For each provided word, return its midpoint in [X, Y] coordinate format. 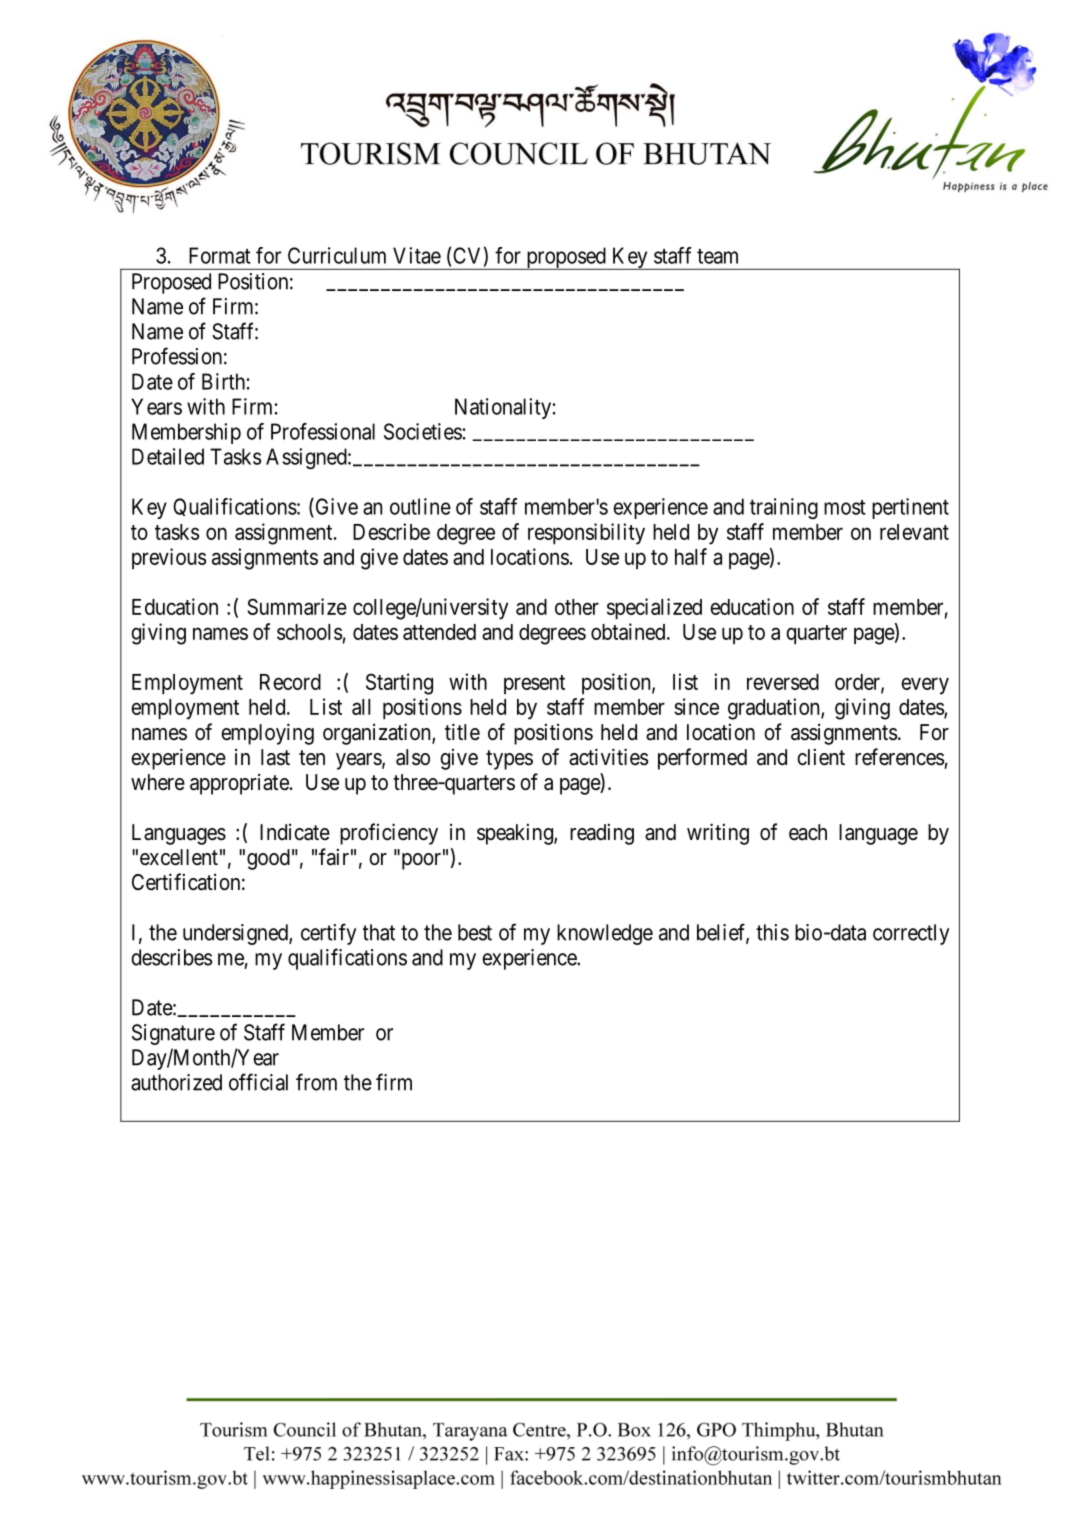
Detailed [168, 456]
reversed [783, 682]
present [534, 684]
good [268, 859]
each [808, 832]
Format [220, 255]
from [316, 1082]
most [845, 507]
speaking [516, 834]
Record [290, 682]
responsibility [586, 534]
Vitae [417, 255]
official [258, 1082]
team [717, 256]
